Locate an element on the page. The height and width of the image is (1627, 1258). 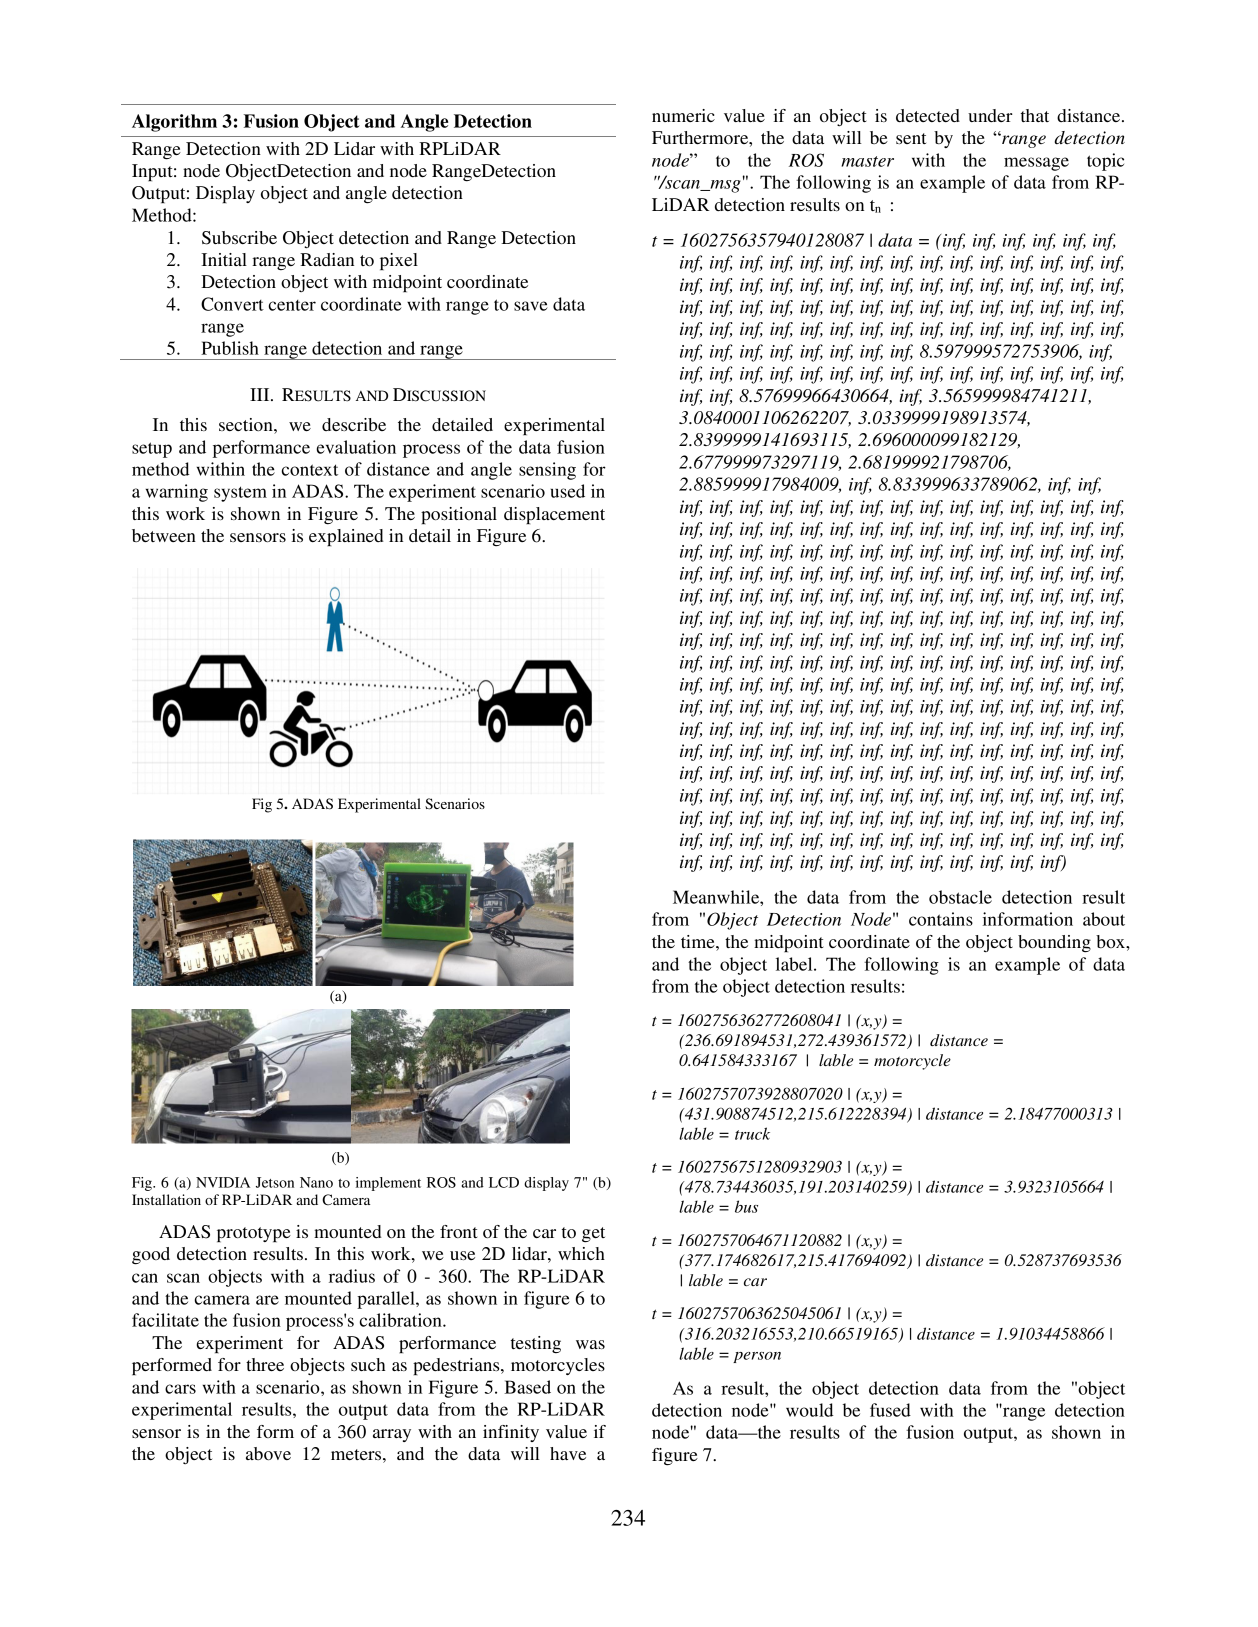
would is located at coordinates (809, 1410).
